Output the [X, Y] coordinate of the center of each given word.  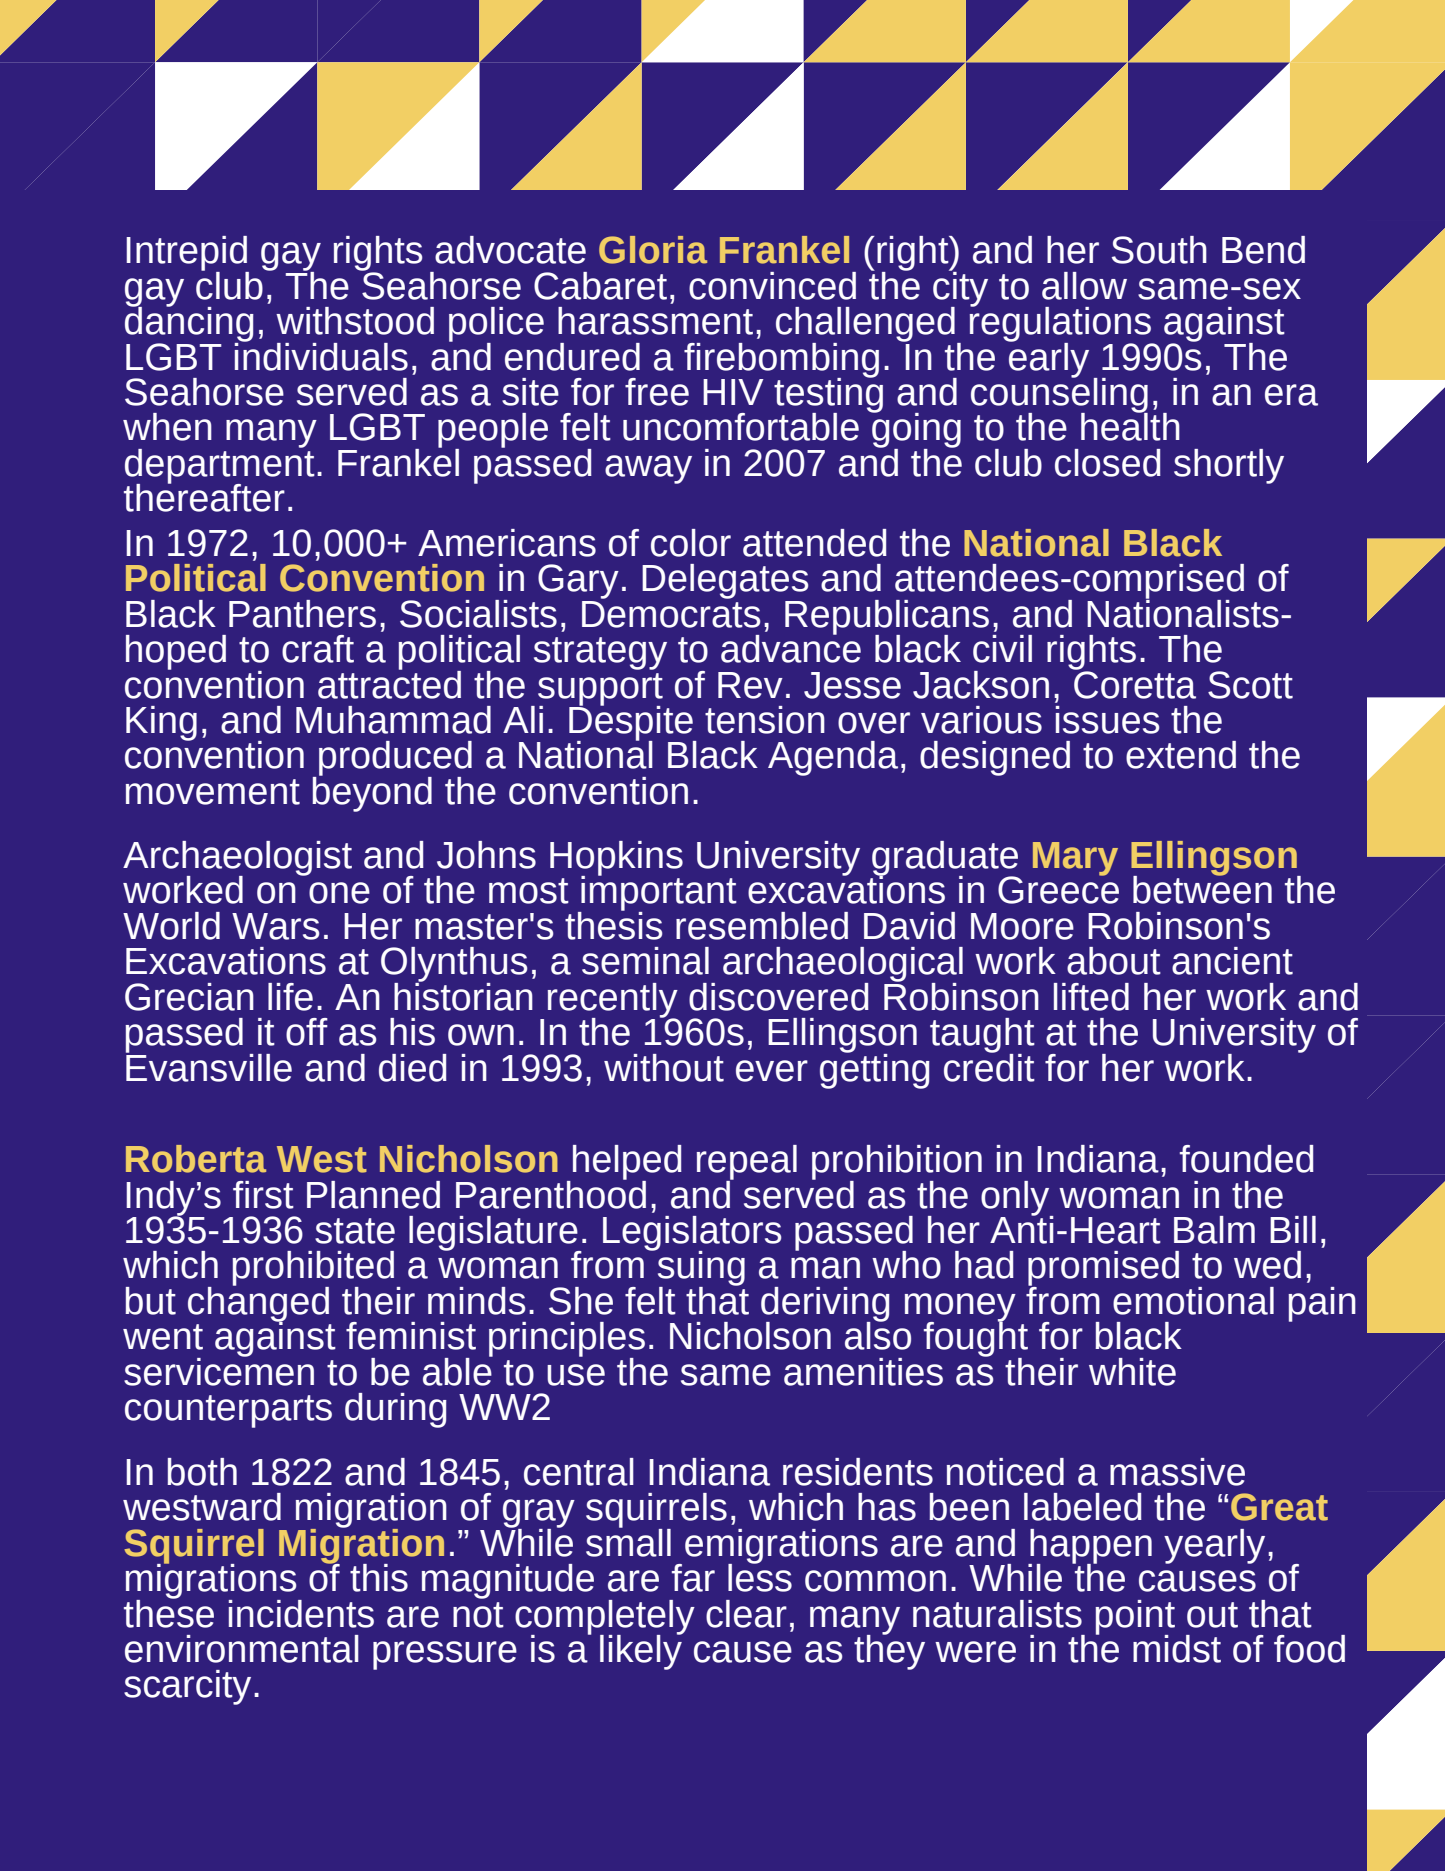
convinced [772, 286]
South [1159, 250]
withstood [355, 321]
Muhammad [393, 720]
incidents [301, 1614]
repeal [747, 1163]
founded [1247, 1159]
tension [765, 720]
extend [1181, 755]
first [263, 1195]
